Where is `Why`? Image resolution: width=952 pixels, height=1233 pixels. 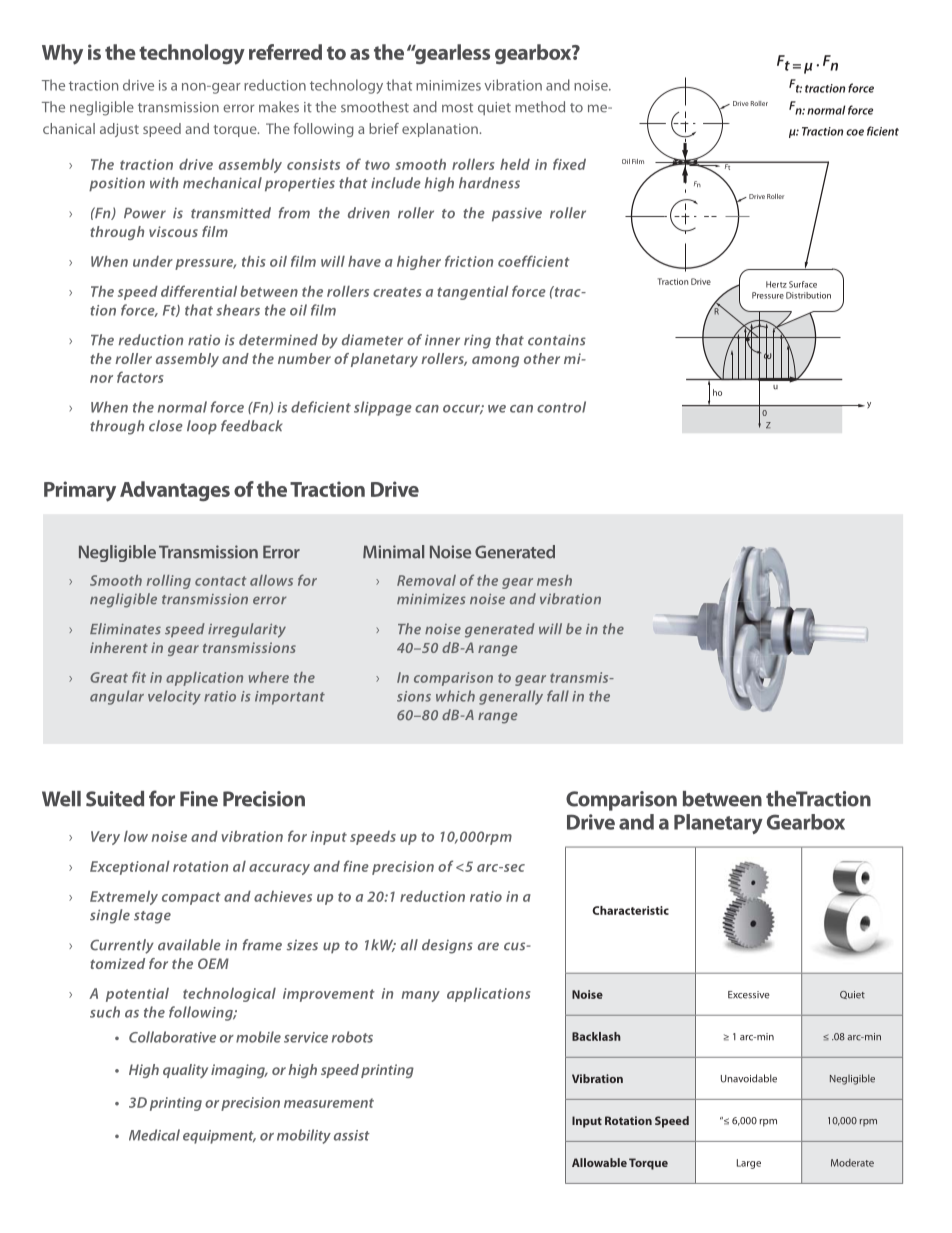
Why is located at coordinates (62, 54).
